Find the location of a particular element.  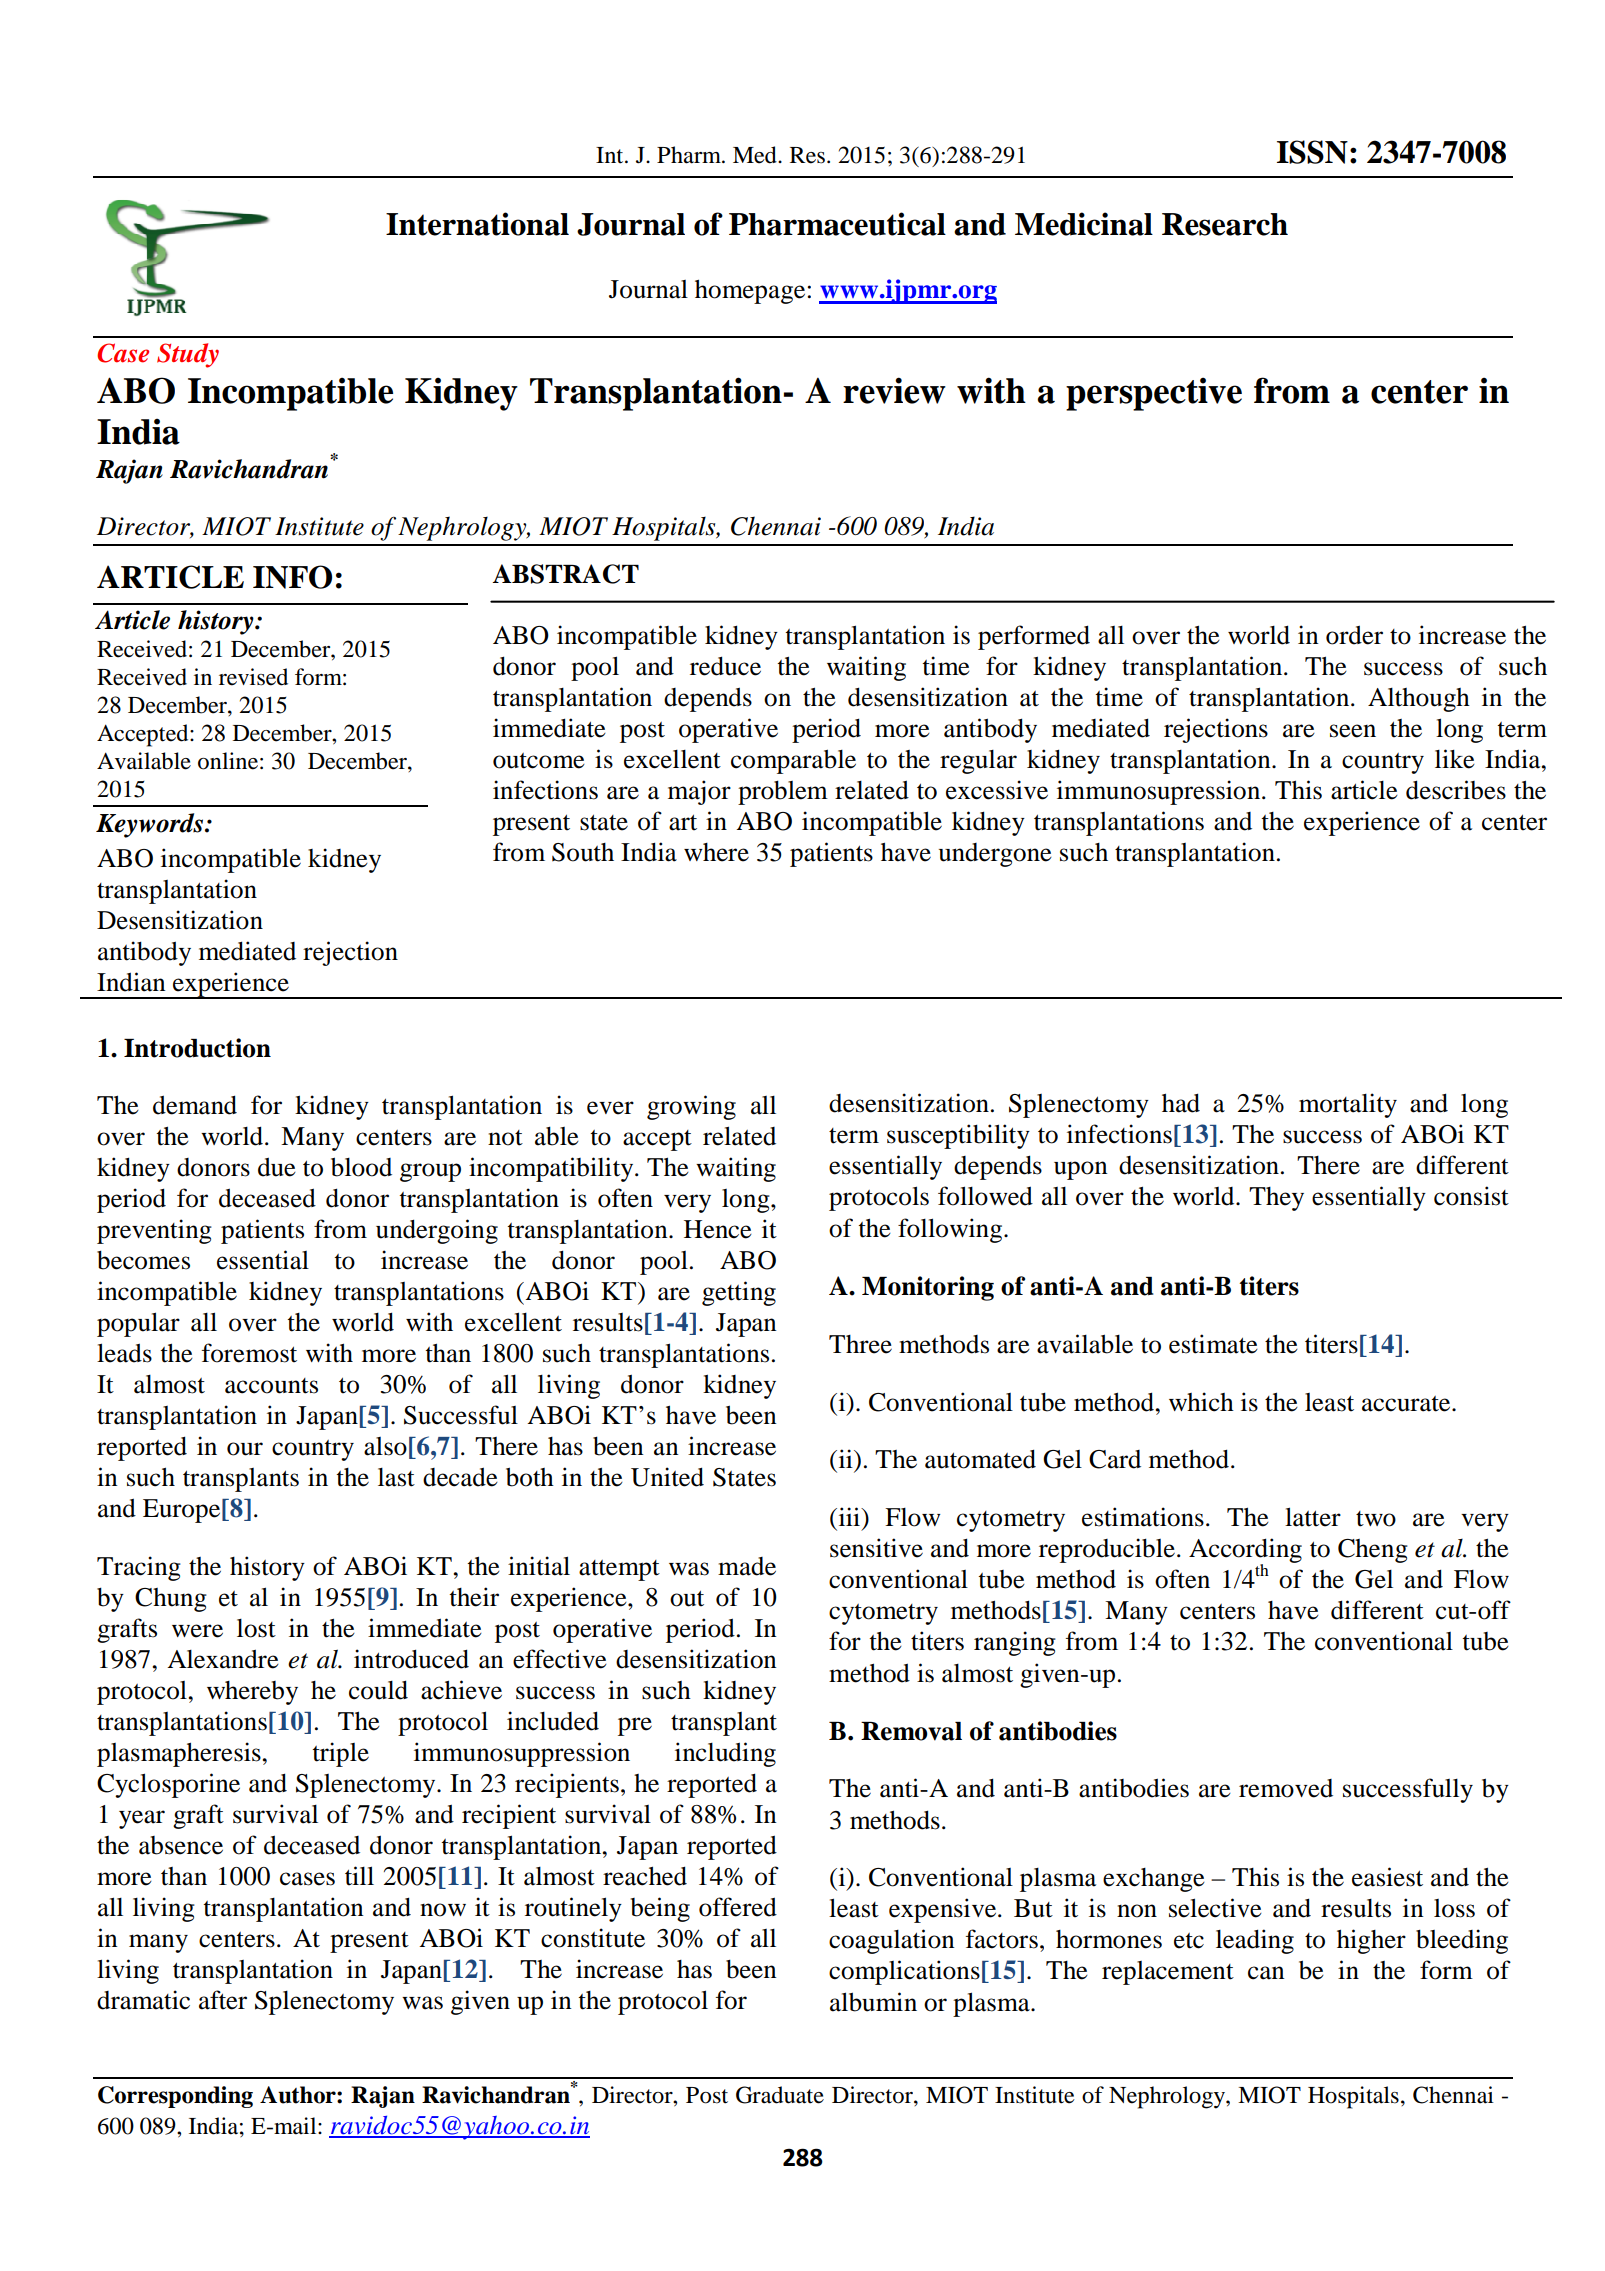

International is located at coordinates (477, 224).
